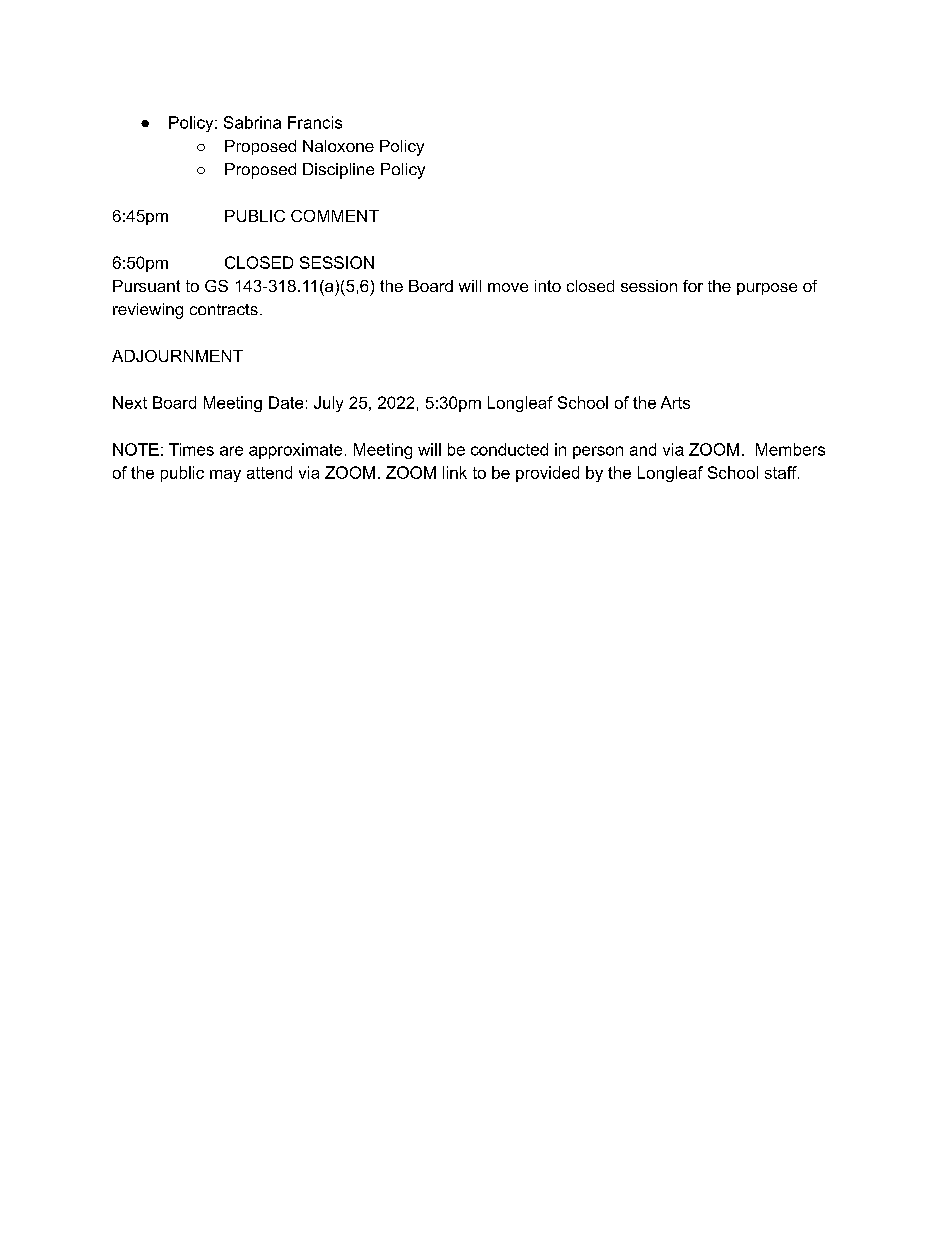 The height and width of the screenshot is (1233, 952). Describe the element at coordinates (782, 472) in the screenshot. I see `staff` at that location.
